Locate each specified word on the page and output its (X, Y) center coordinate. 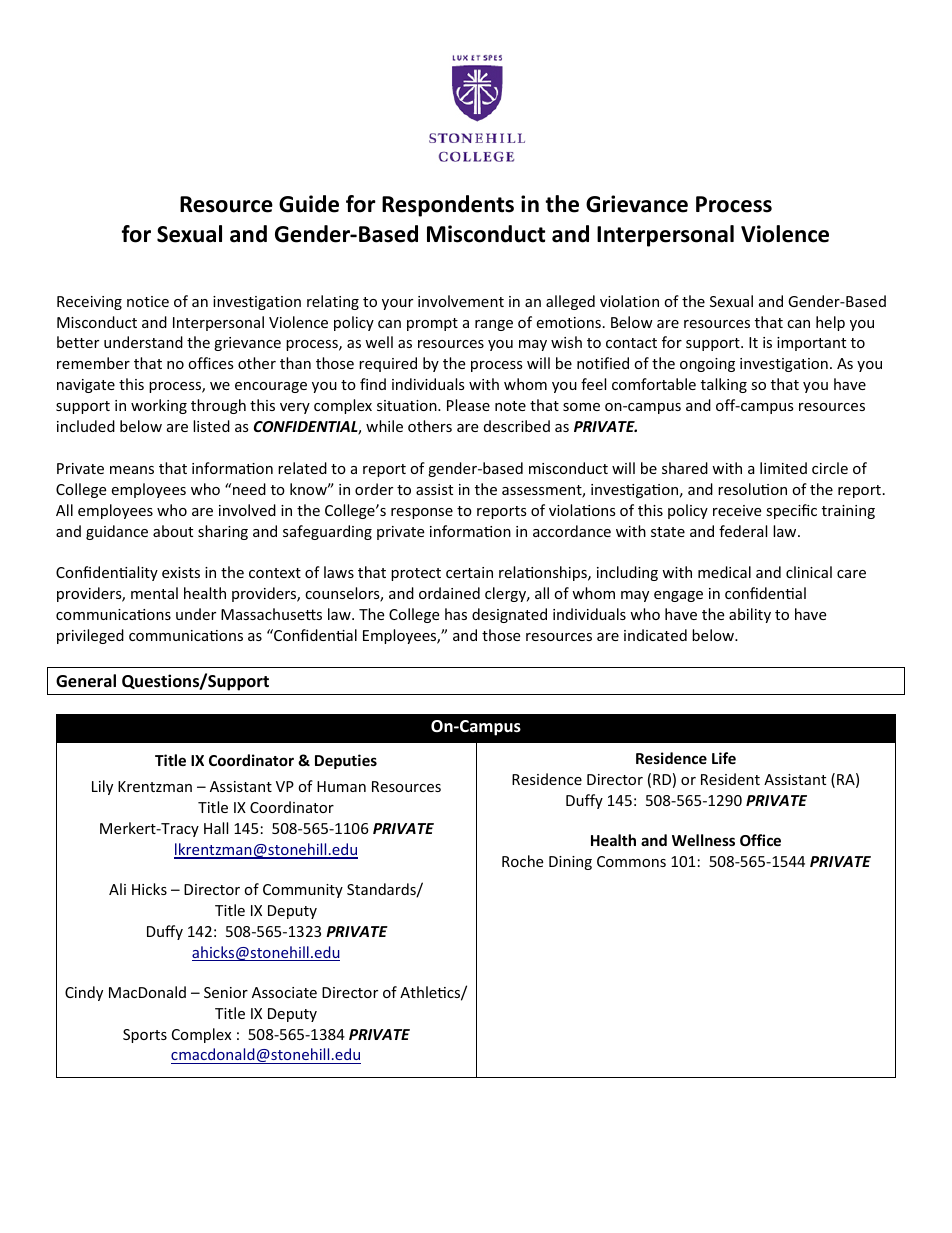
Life (724, 758)
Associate (284, 992)
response (422, 513)
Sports (145, 1036)
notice (148, 301)
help (830, 323)
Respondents (448, 206)
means (132, 470)
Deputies (346, 761)
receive (737, 510)
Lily (102, 787)
